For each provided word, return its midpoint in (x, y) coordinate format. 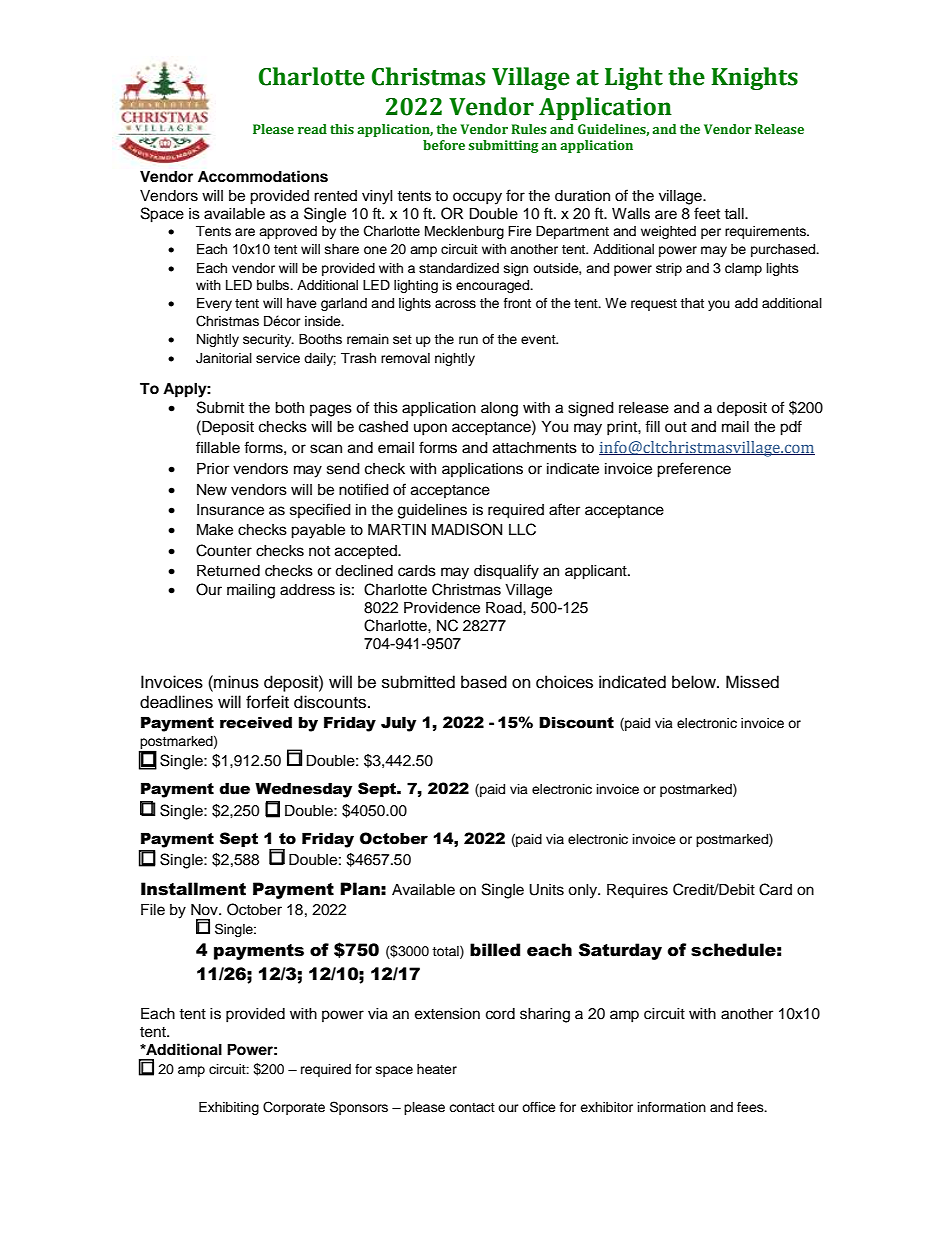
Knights (754, 78)
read (312, 129)
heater (437, 1069)
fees (751, 1107)
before (444, 145)
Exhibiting (229, 1108)
